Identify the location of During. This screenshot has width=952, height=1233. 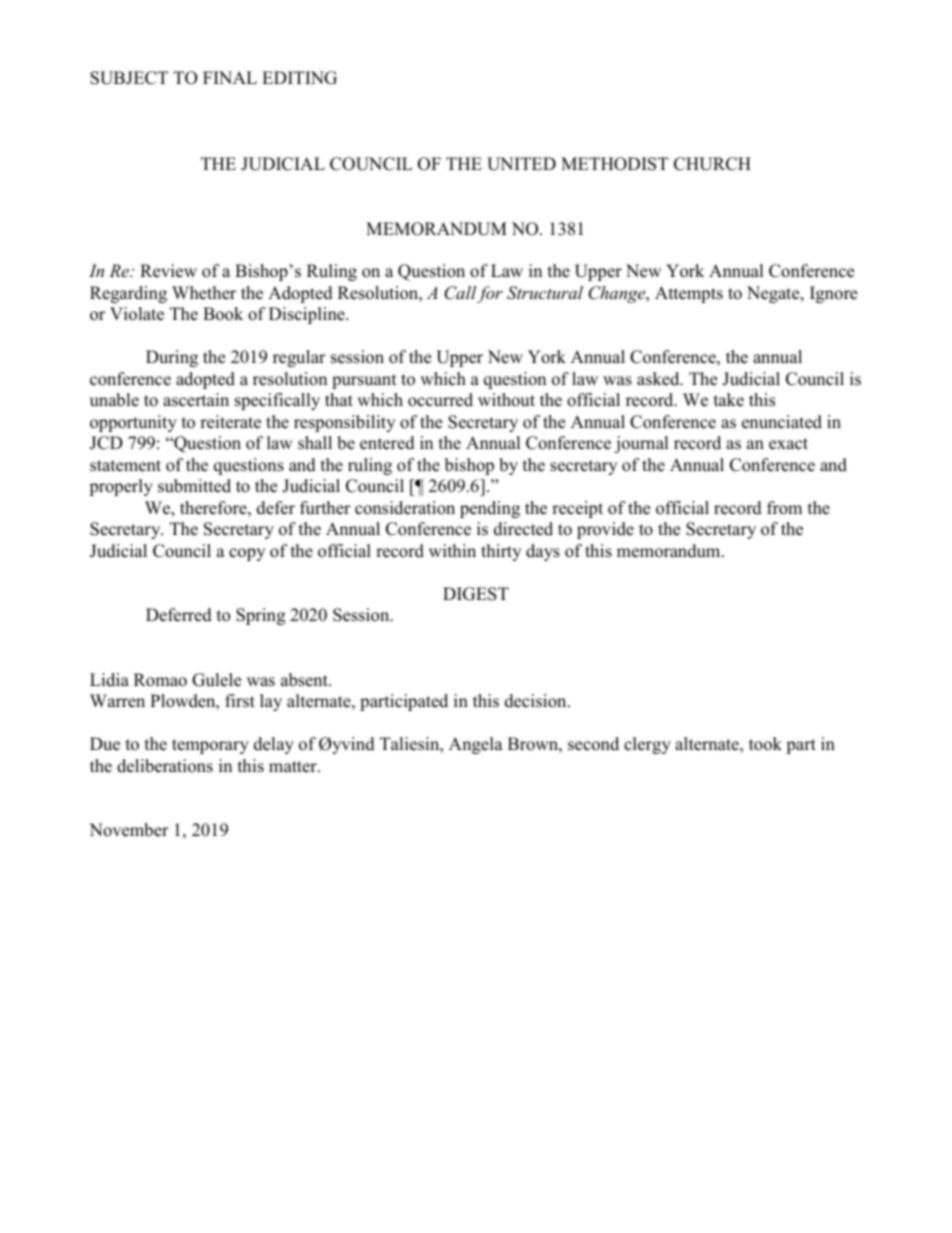
(172, 358).
